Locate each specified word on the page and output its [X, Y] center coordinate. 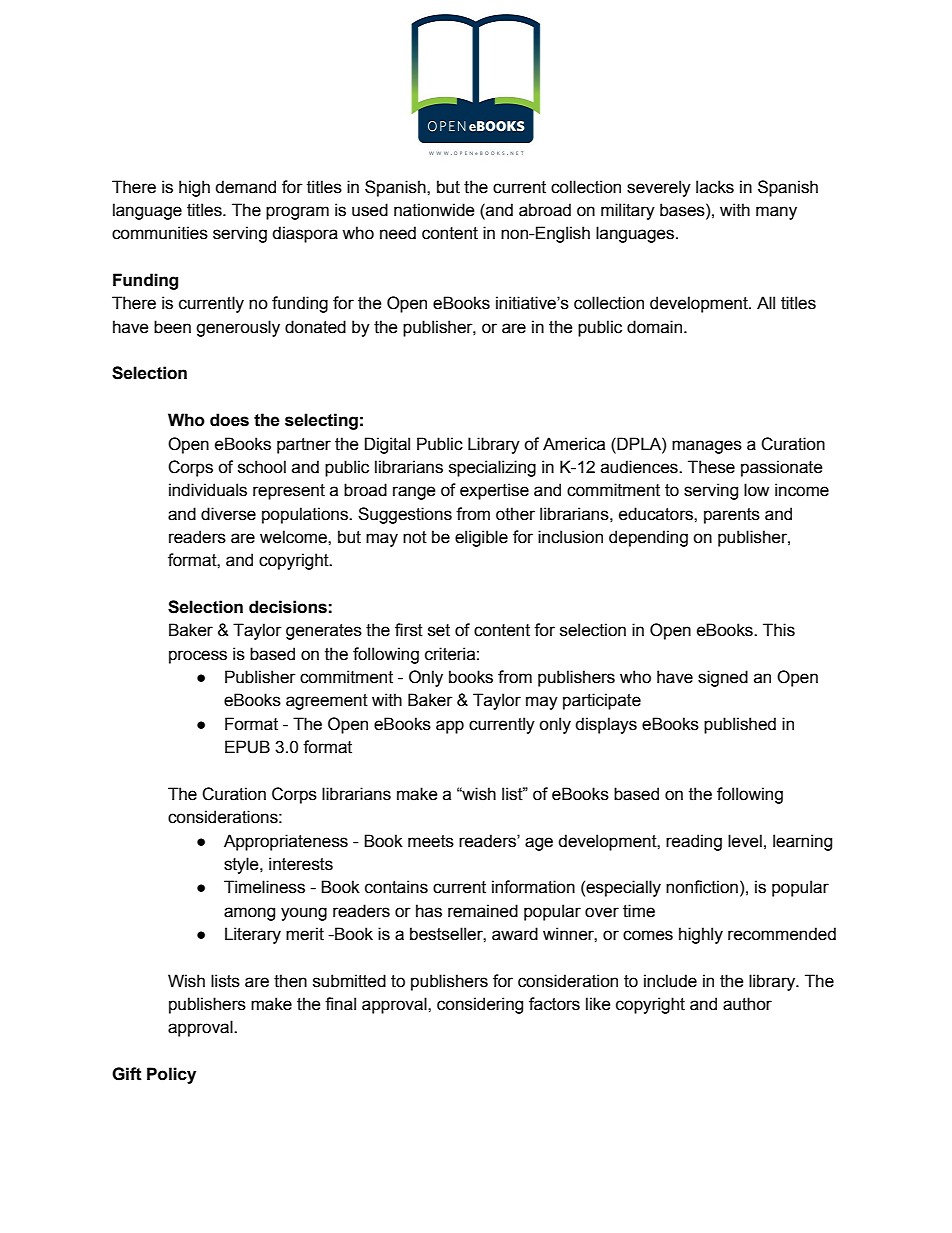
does [229, 420]
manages [707, 447]
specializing [492, 468]
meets [431, 841]
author [747, 1004]
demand [245, 187]
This [779, 630]
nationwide [434, 210]
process [198, 657]
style [242, 865]
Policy [171, 1075]
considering [480, 1005]
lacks [715, 187]
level [745, 841]
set [439, 630]
